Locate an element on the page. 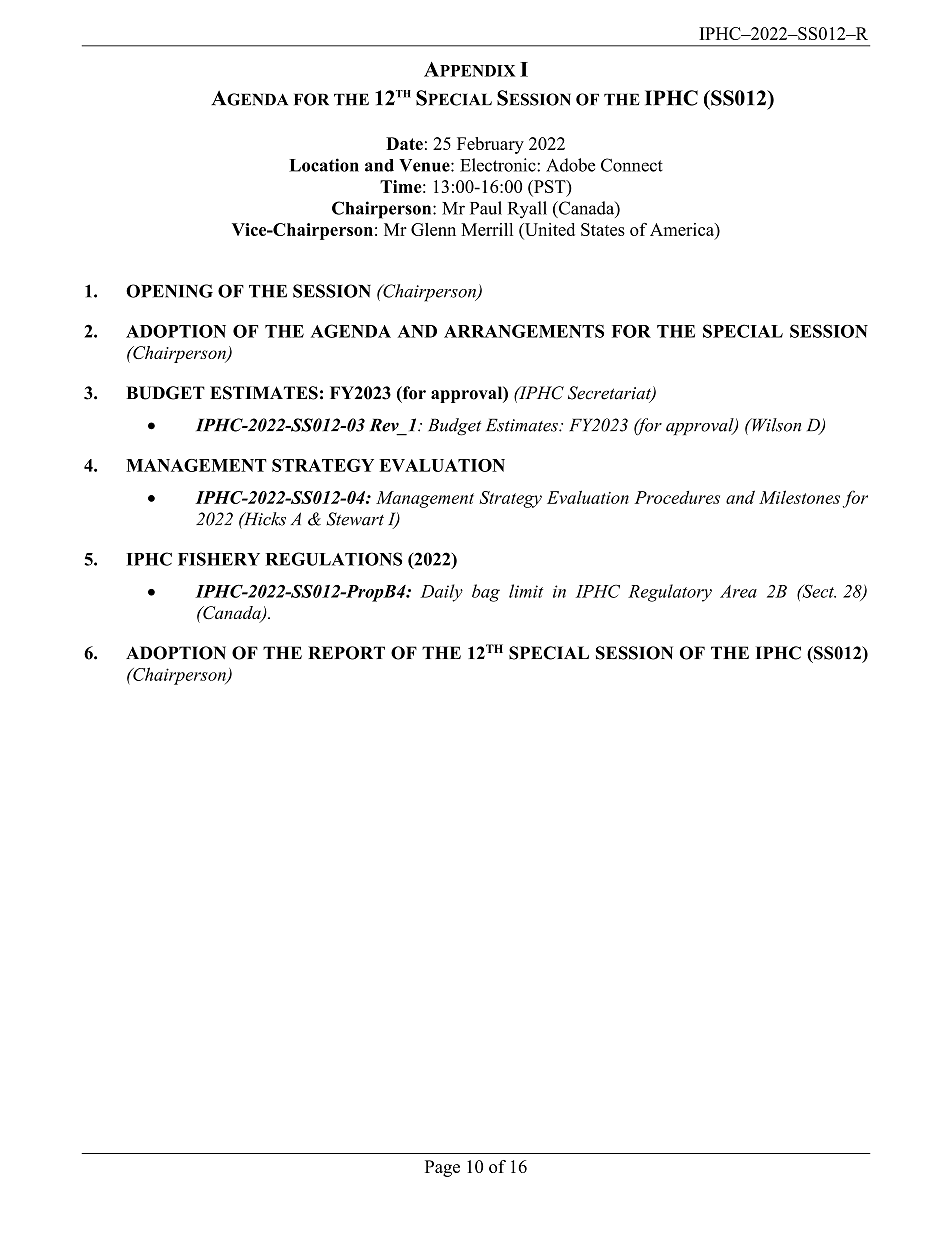 This page has width=952, height=1233. Area is located at coordinates (738, 591).
